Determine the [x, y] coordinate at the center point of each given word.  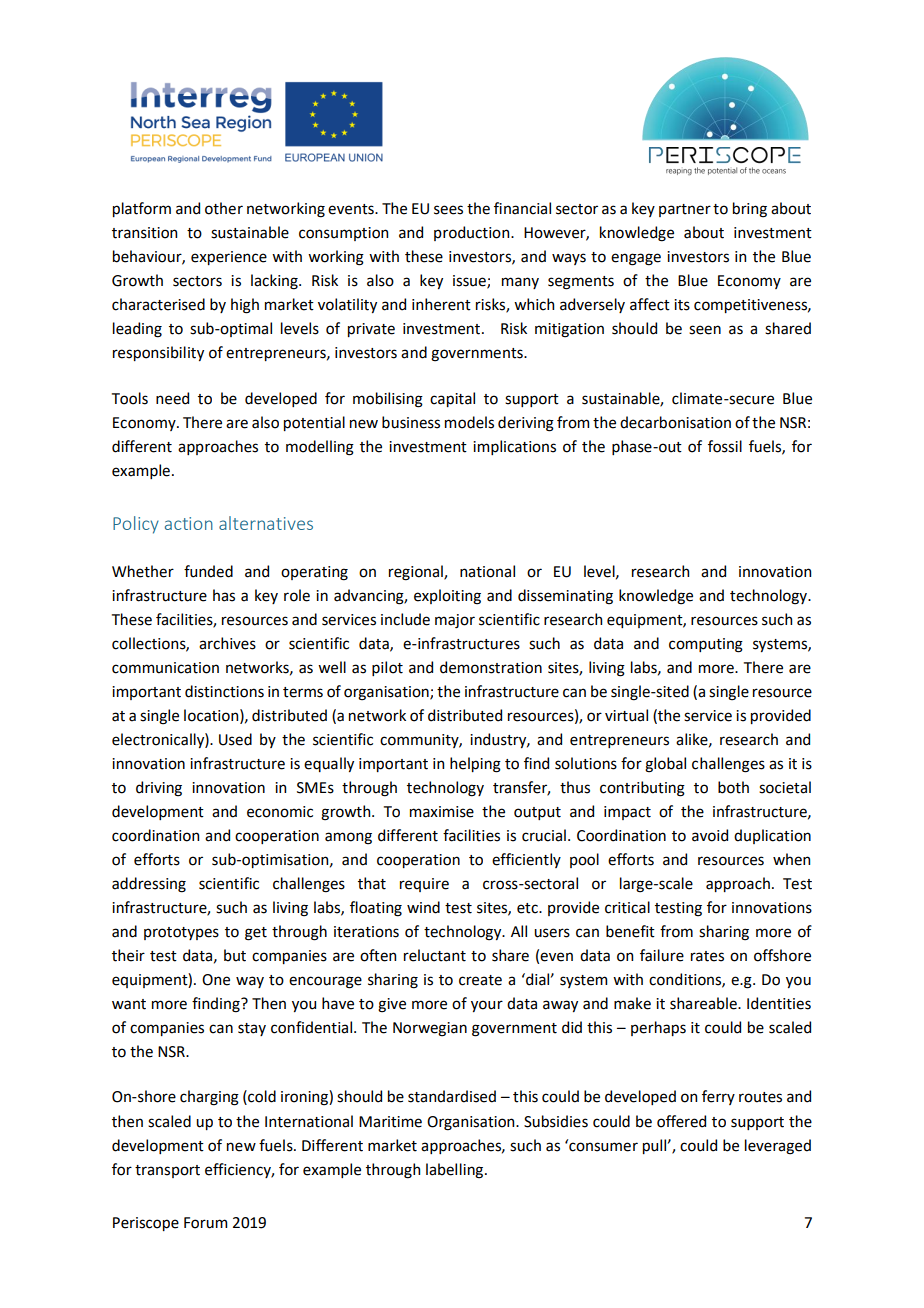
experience [229, 258]
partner [685, 210]
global [665, 765]
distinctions [224, 691]
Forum [205, 1223]
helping [475, 765]
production [473, 233]
